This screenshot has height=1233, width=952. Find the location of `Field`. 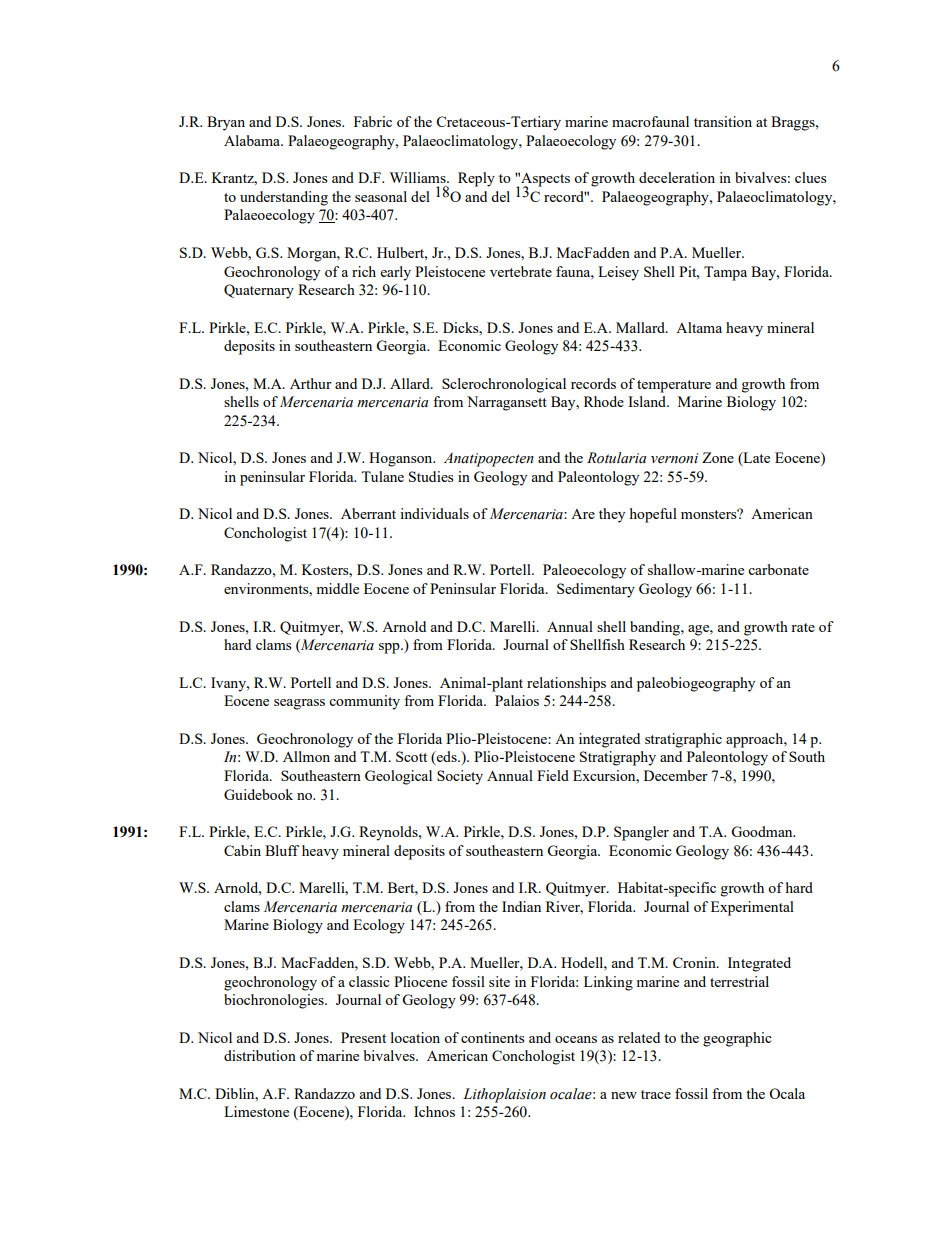

Field is located at coordinates (553, 775).
